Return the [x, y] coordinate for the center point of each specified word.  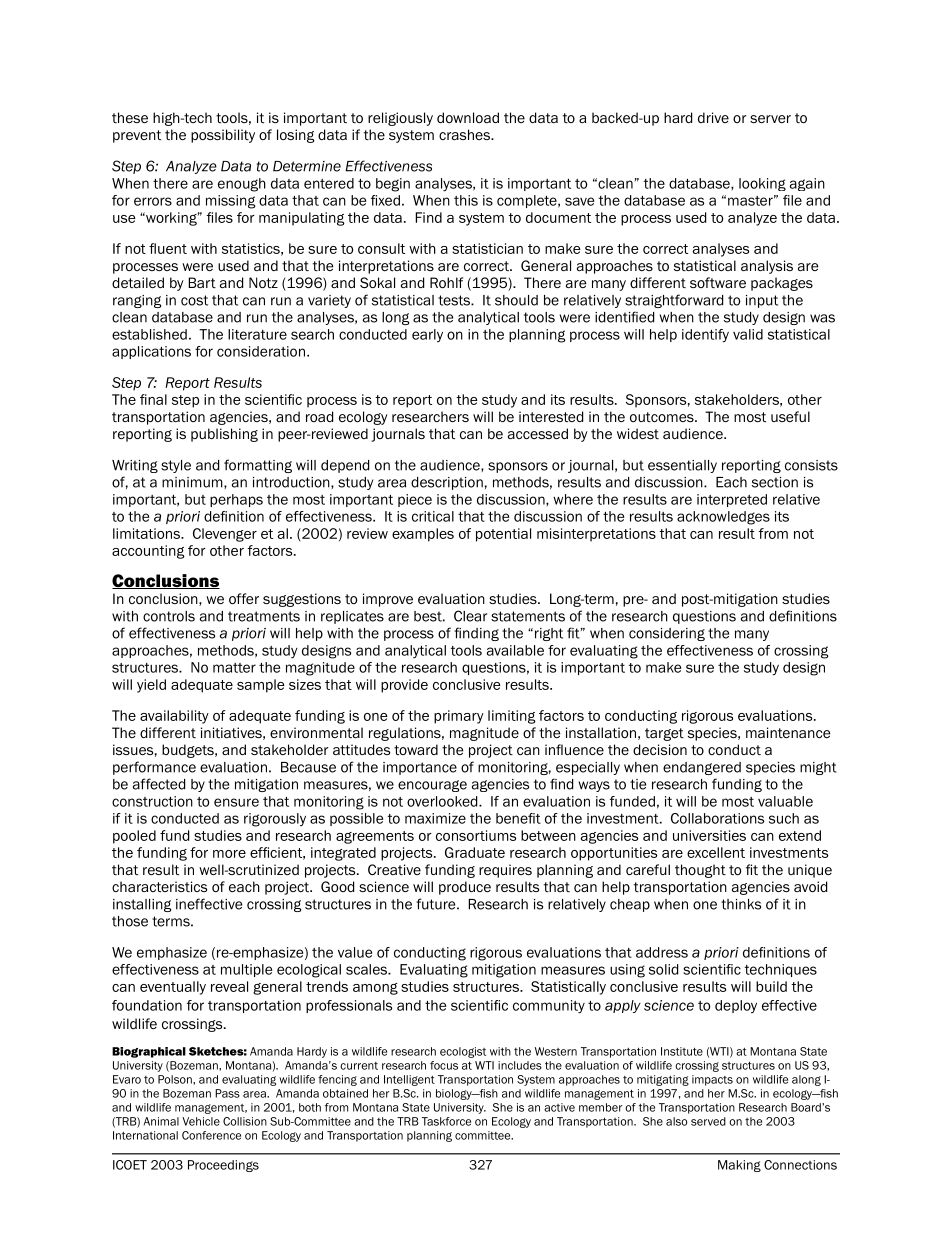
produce [465, 888]
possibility [223, 136]
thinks [741, 904]
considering [667, 634]
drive [713, 117]
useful [790, 416]
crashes [465, 134]
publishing [224, 435]
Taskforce [446, 1121]
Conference [211, 1135]
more [229, 854]
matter [234, 668]
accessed [538, 433]
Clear [470, 616]
